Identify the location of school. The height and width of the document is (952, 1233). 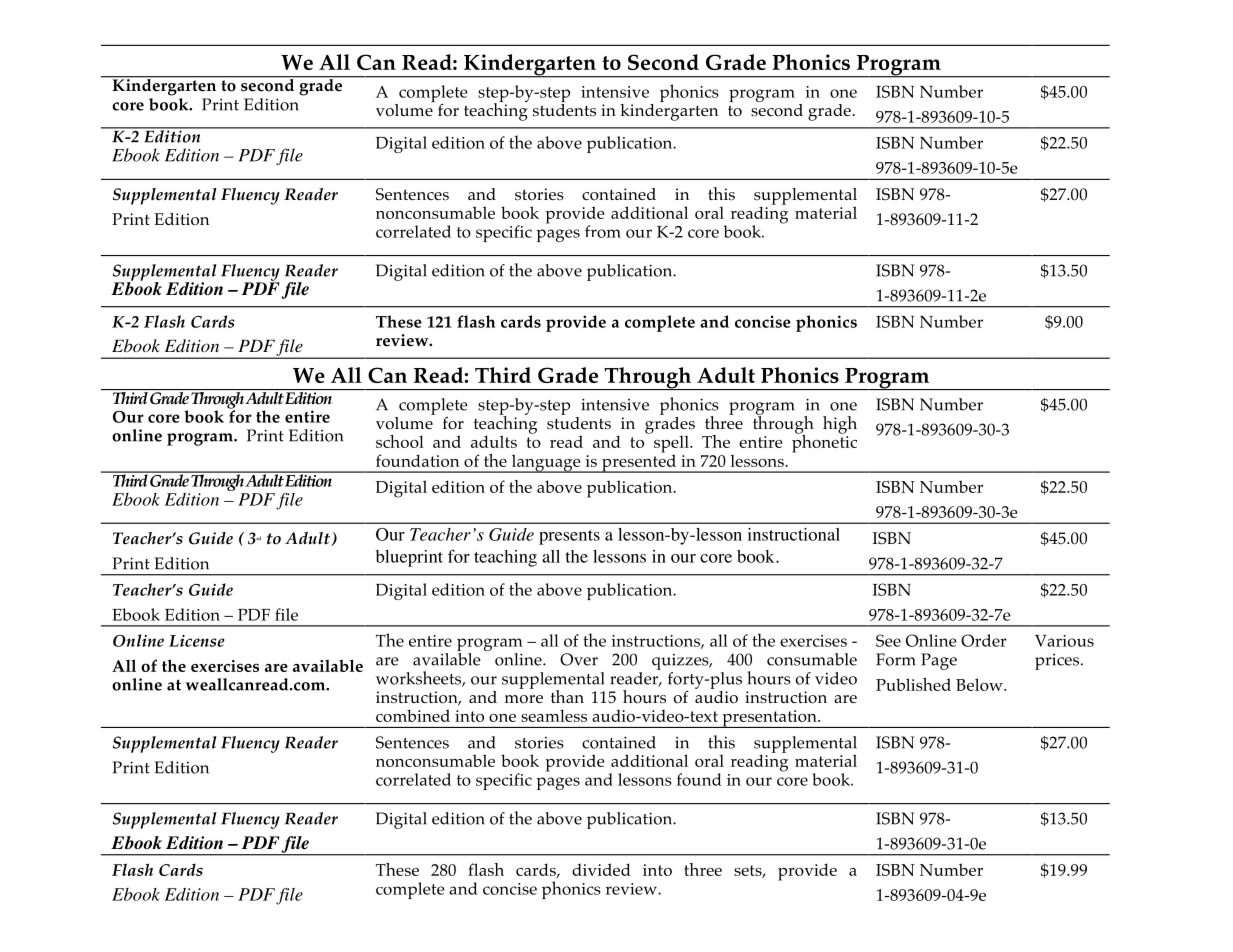
(400, 441).
